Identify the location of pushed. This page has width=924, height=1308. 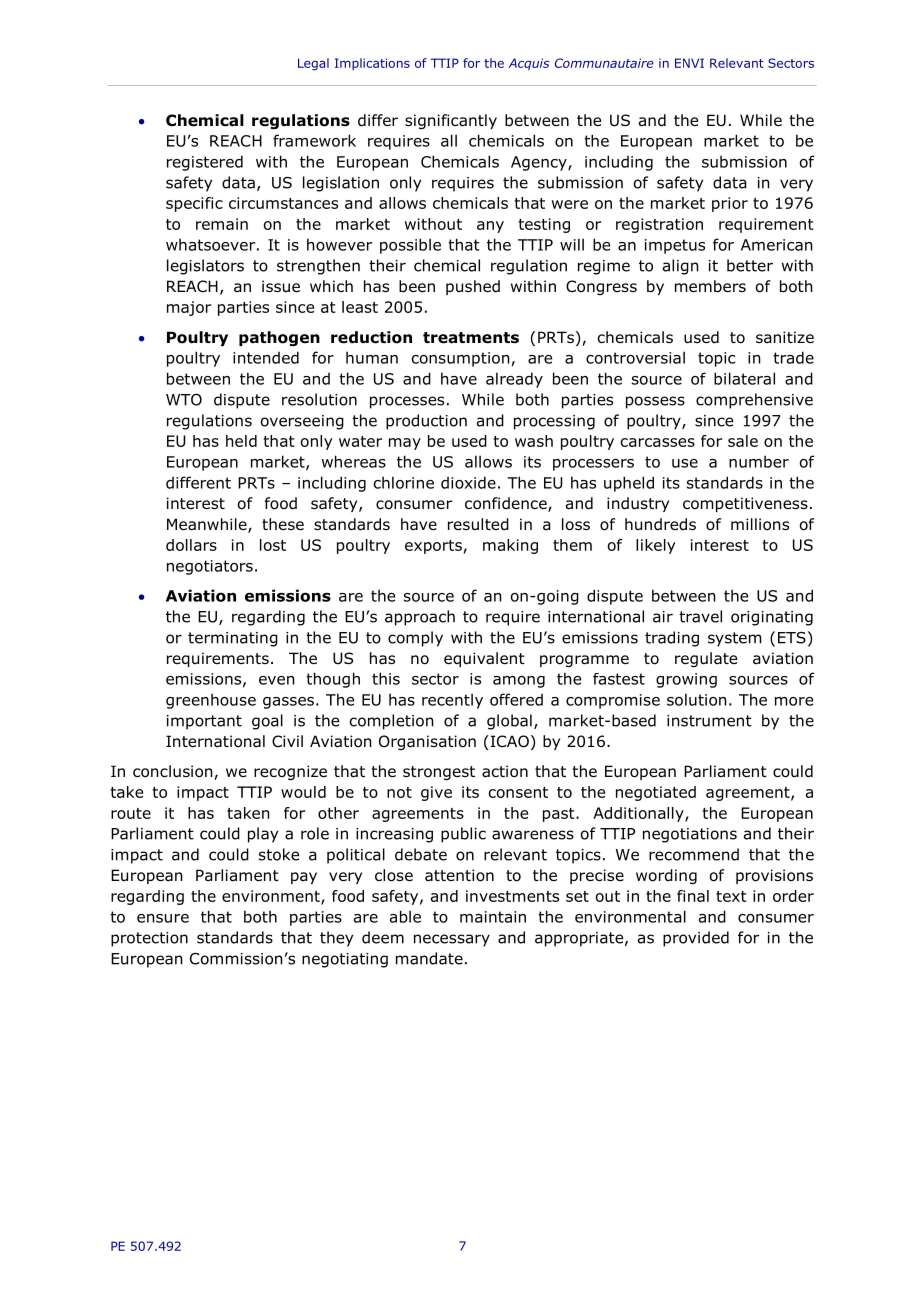
(473, 287).
